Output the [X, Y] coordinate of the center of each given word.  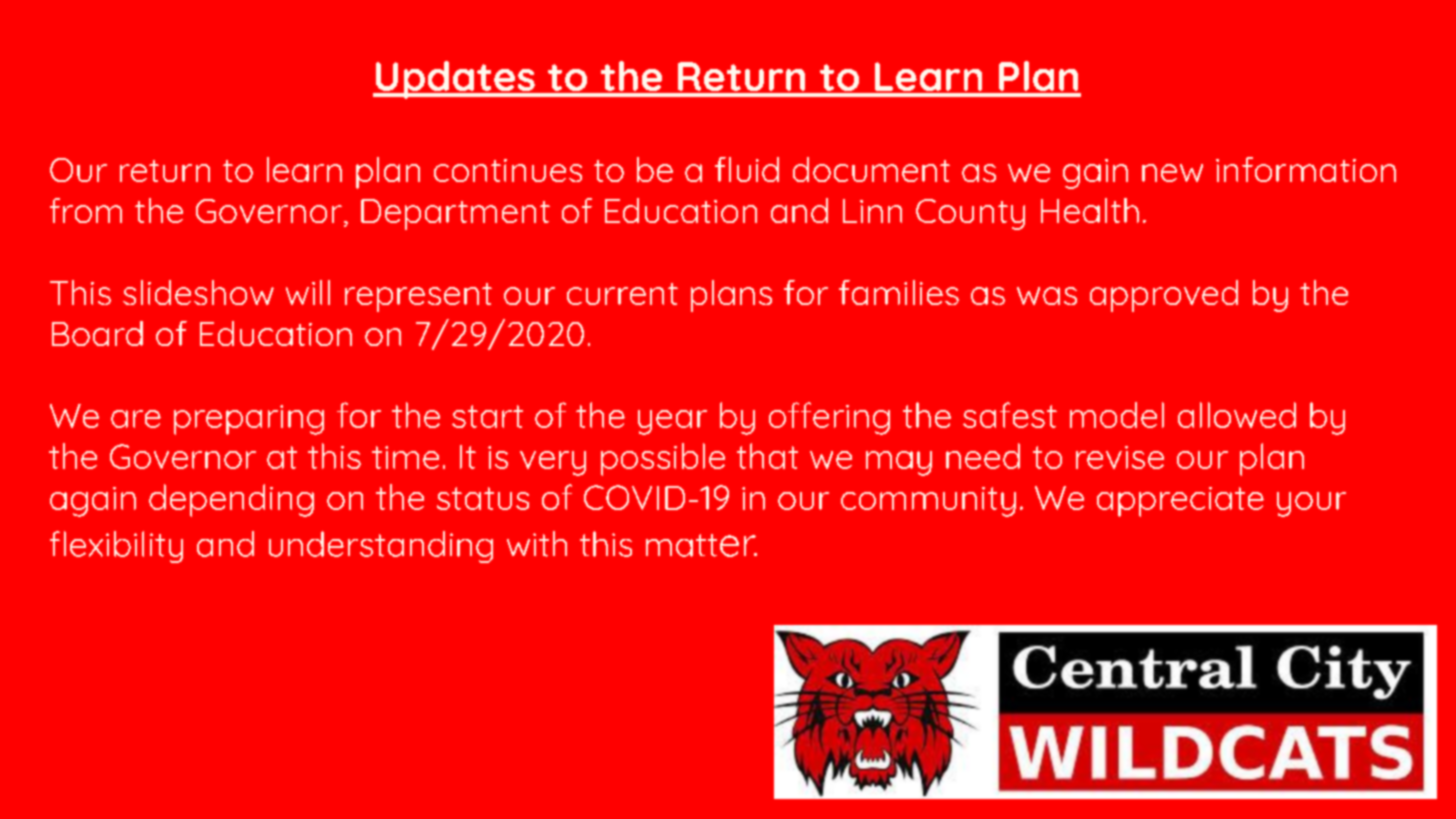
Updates [455, 80]
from [86, 210]
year [672, 422]
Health [1090, 210]
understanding [381, 547]
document [871, 169]
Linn [872, 211]
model [1117, 415]
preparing [249, 420]
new [1172, 173]
